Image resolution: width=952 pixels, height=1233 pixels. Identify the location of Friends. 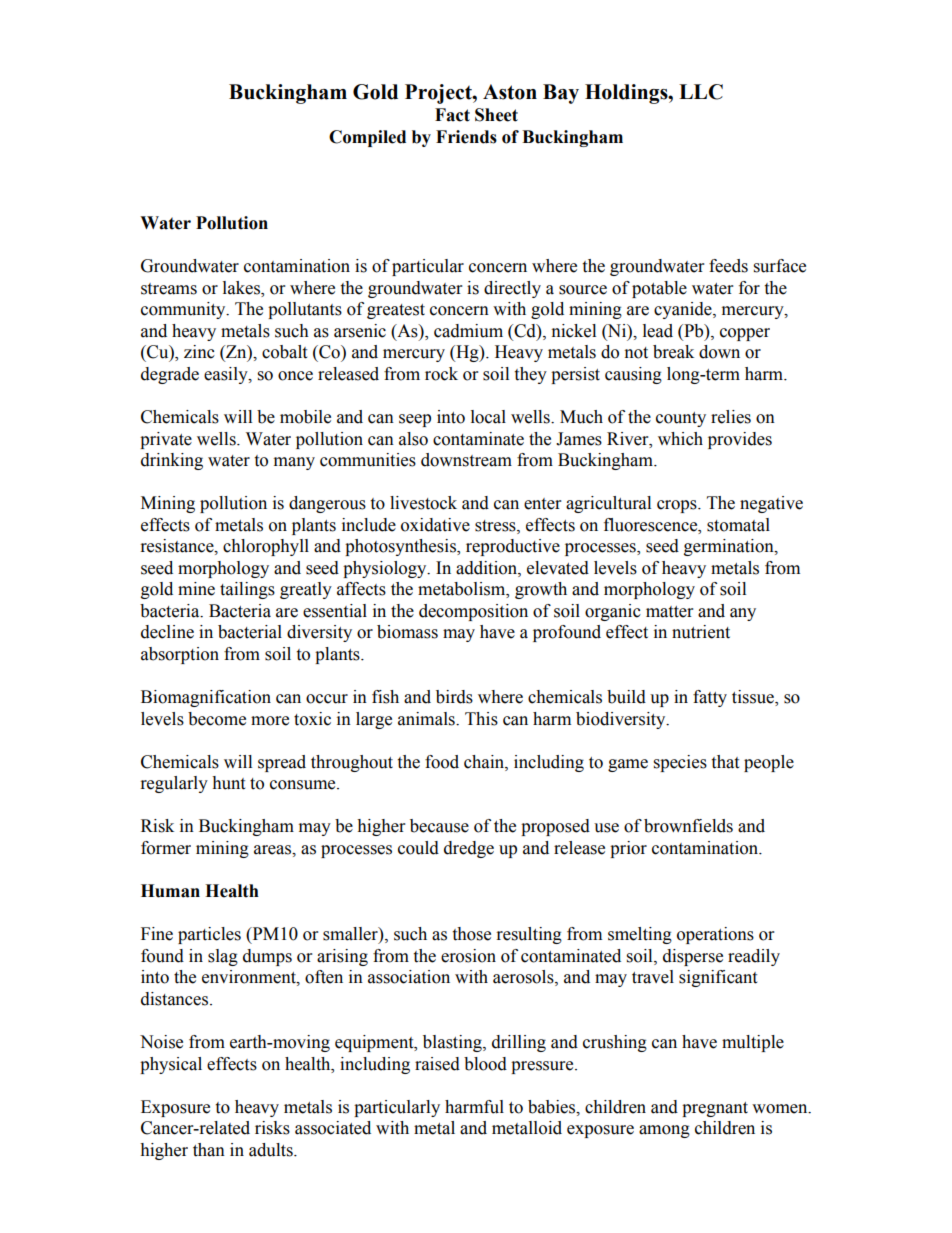
(466, 137).
